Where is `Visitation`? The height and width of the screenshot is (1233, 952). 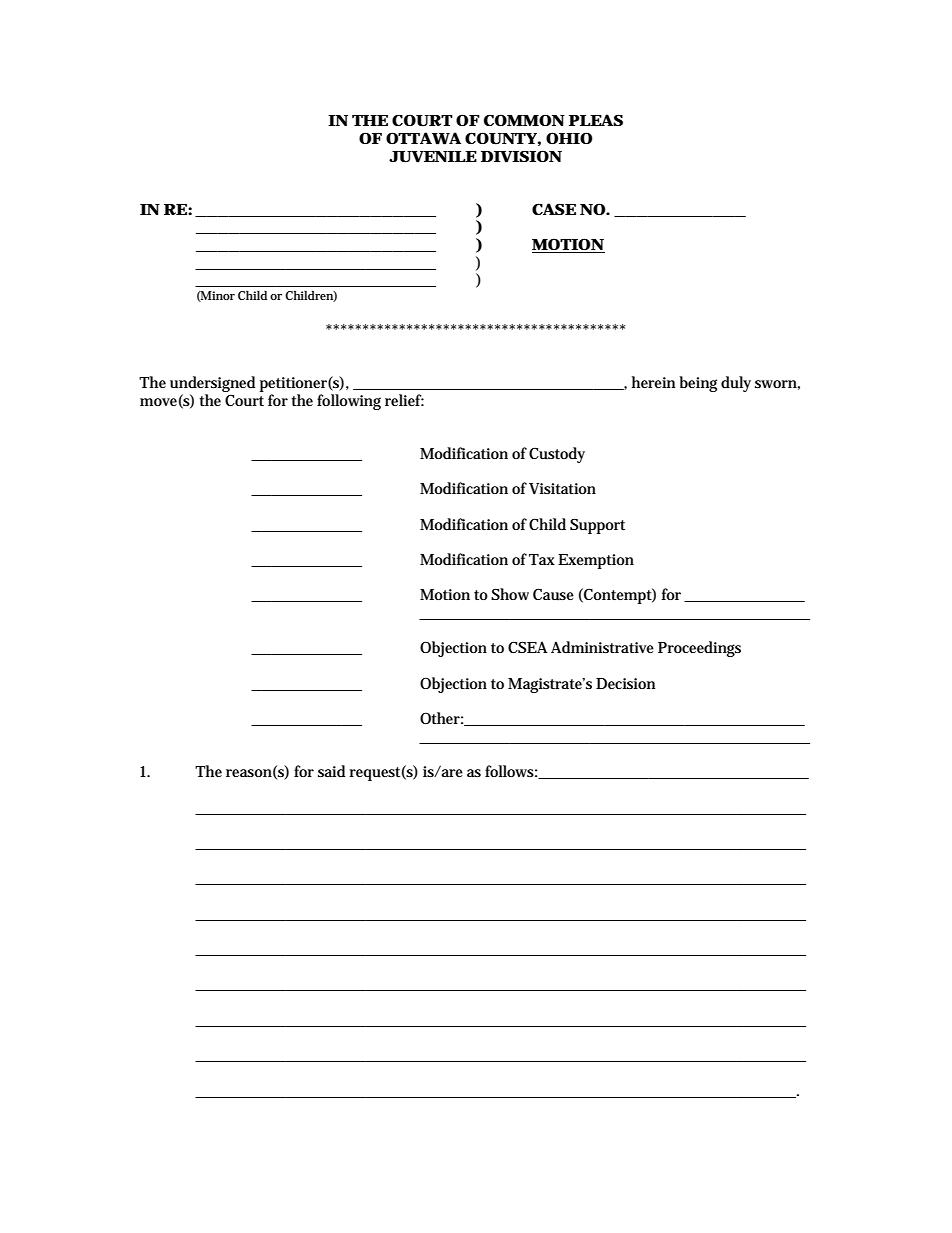 Visitation is located at coordinates (562, 489).
